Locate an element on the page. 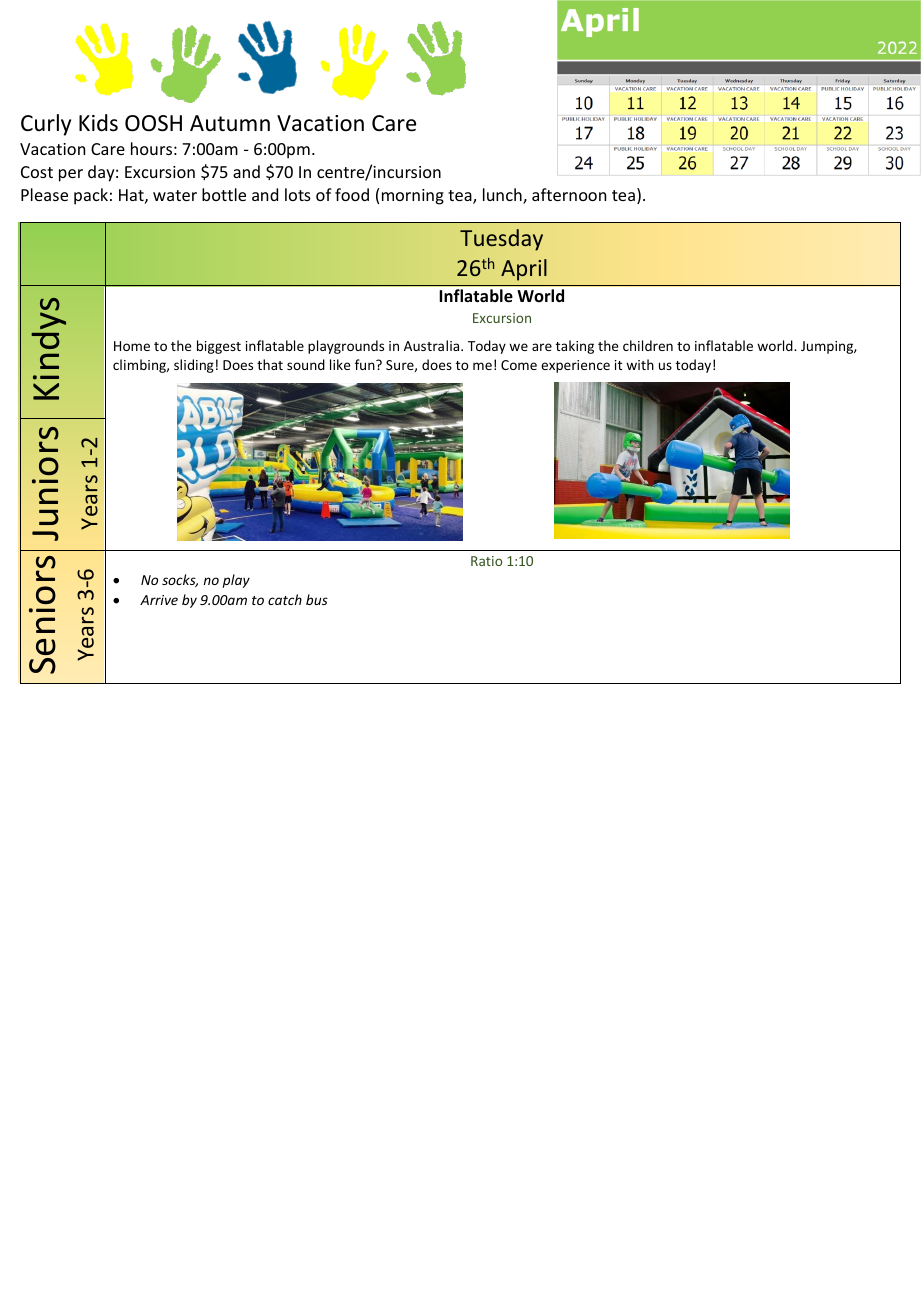  Home is located at coordinates (132, 346).
